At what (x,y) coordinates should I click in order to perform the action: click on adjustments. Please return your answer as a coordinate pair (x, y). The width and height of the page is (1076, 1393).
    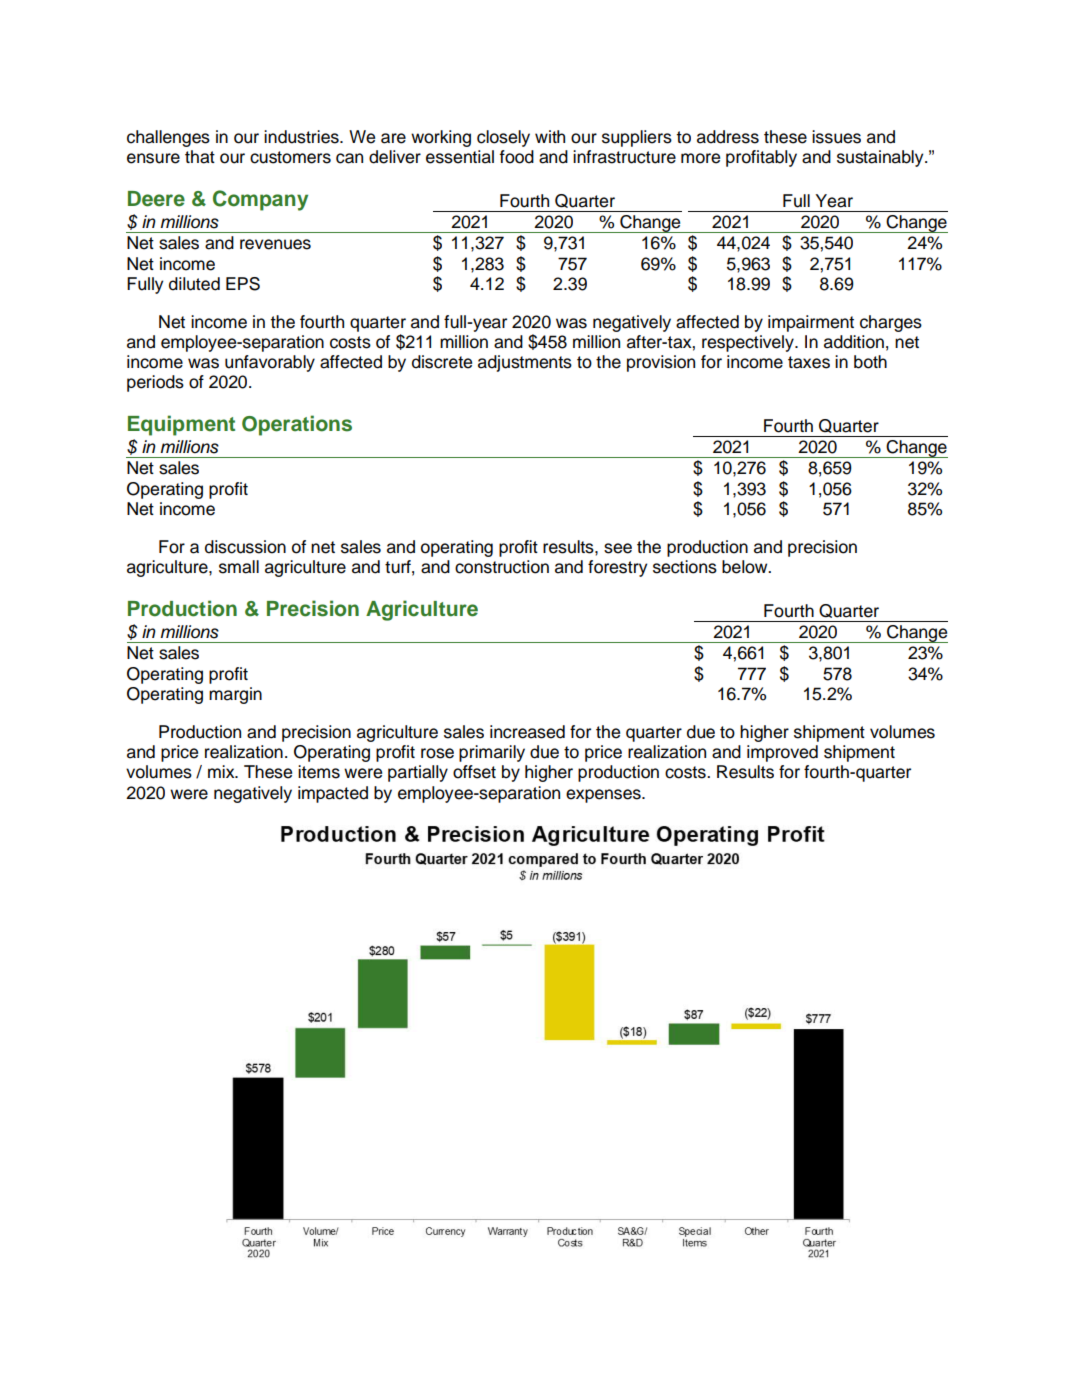
    Looking at the image, I should click on (525, 363).
